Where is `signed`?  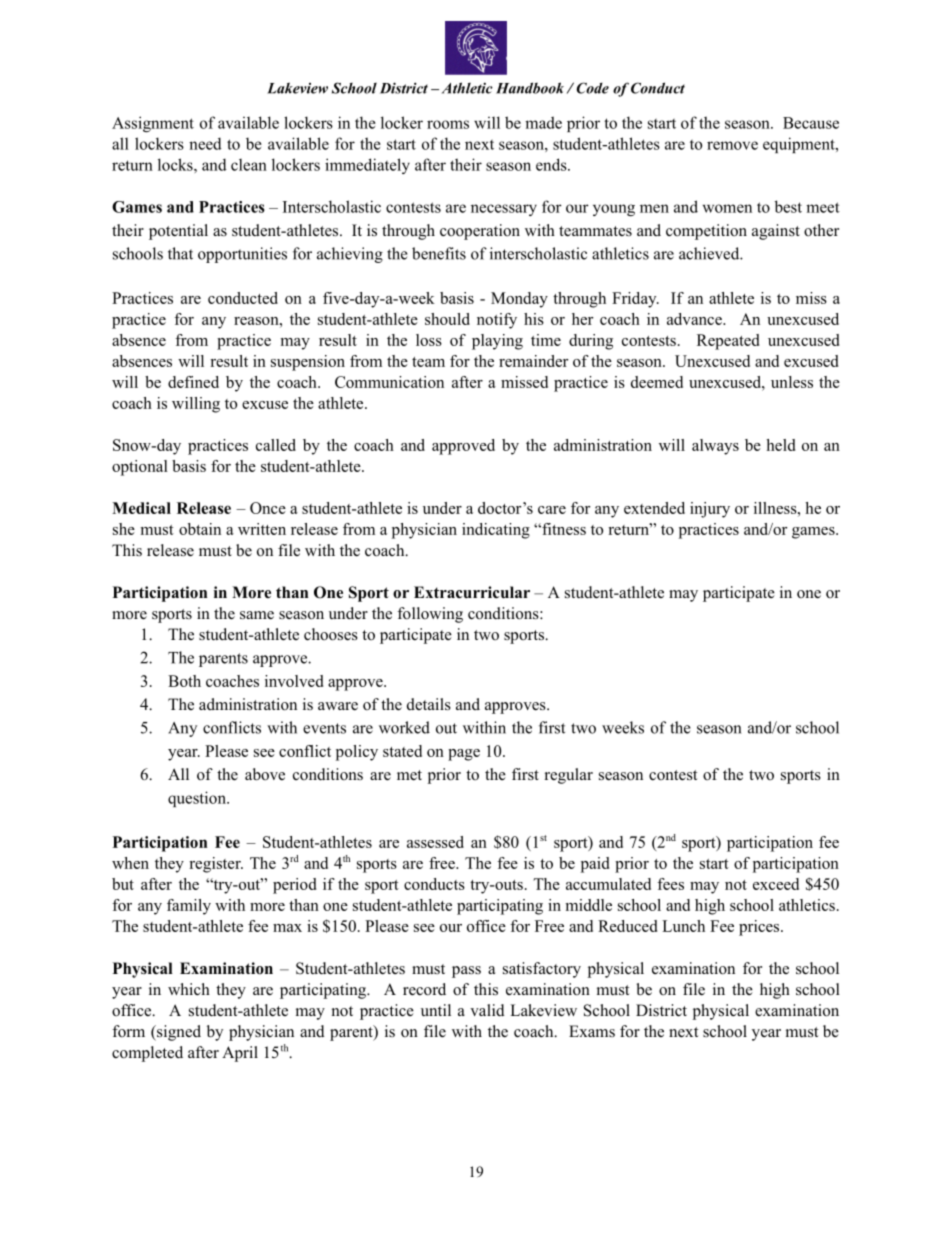 signed is located at coordinates (178, 1033).
